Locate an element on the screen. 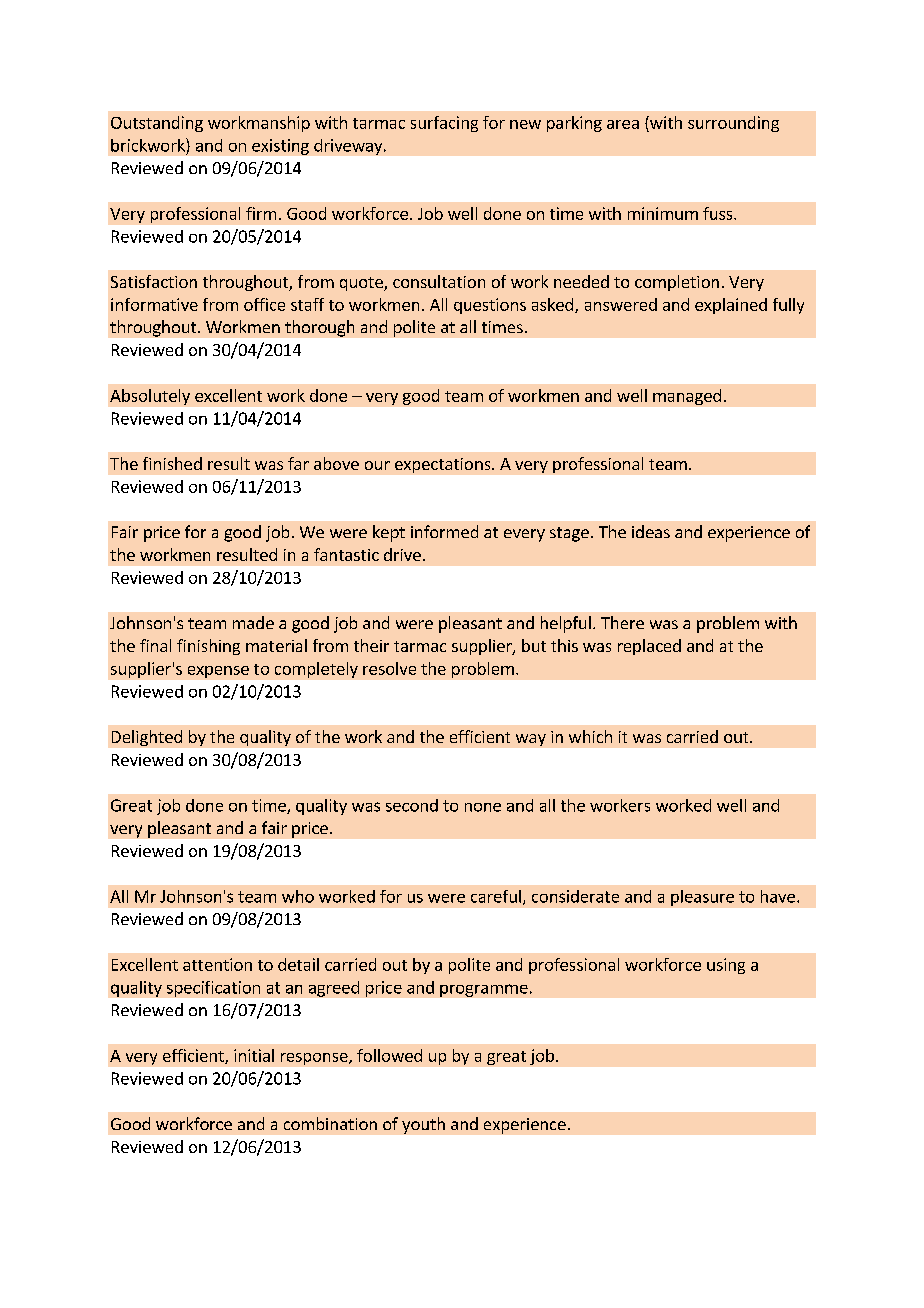 This screenshot has width=924, height=1308. surfacing is located at coordinates (444, 124).
